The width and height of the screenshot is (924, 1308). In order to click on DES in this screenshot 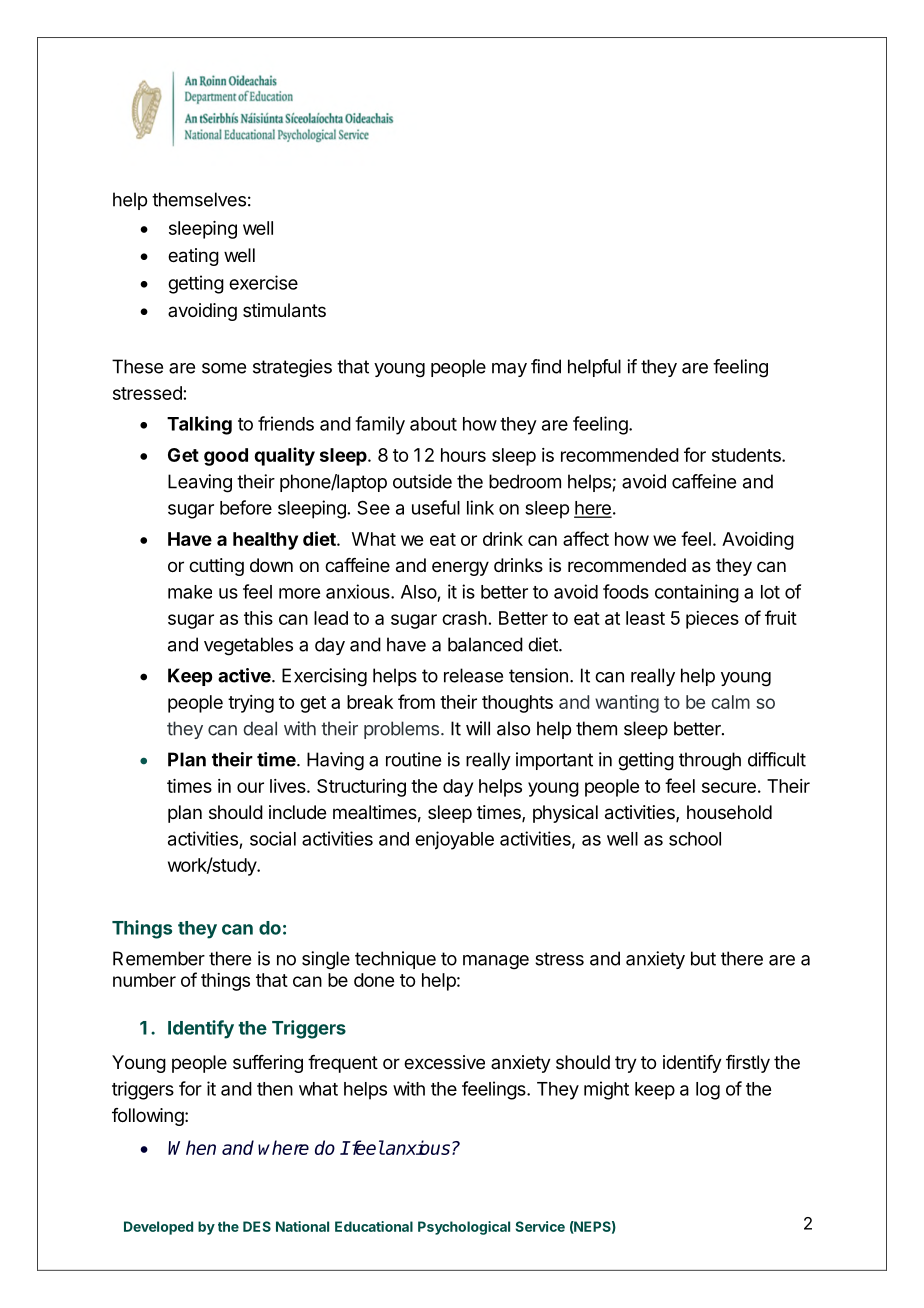, I will do `click(257, 1226)`.
